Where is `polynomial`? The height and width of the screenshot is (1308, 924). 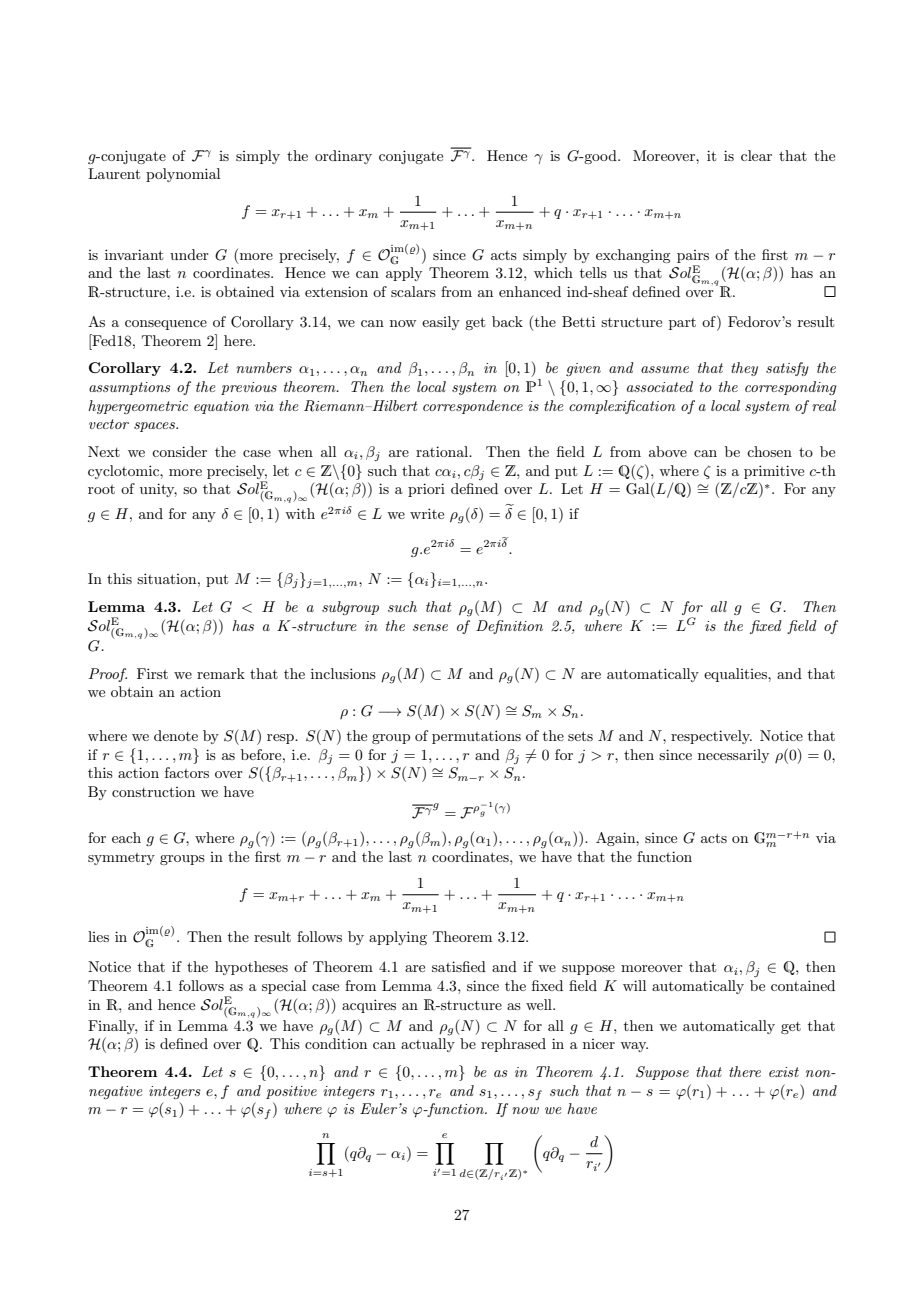 polynomial is located at coordinates (183, 175).
